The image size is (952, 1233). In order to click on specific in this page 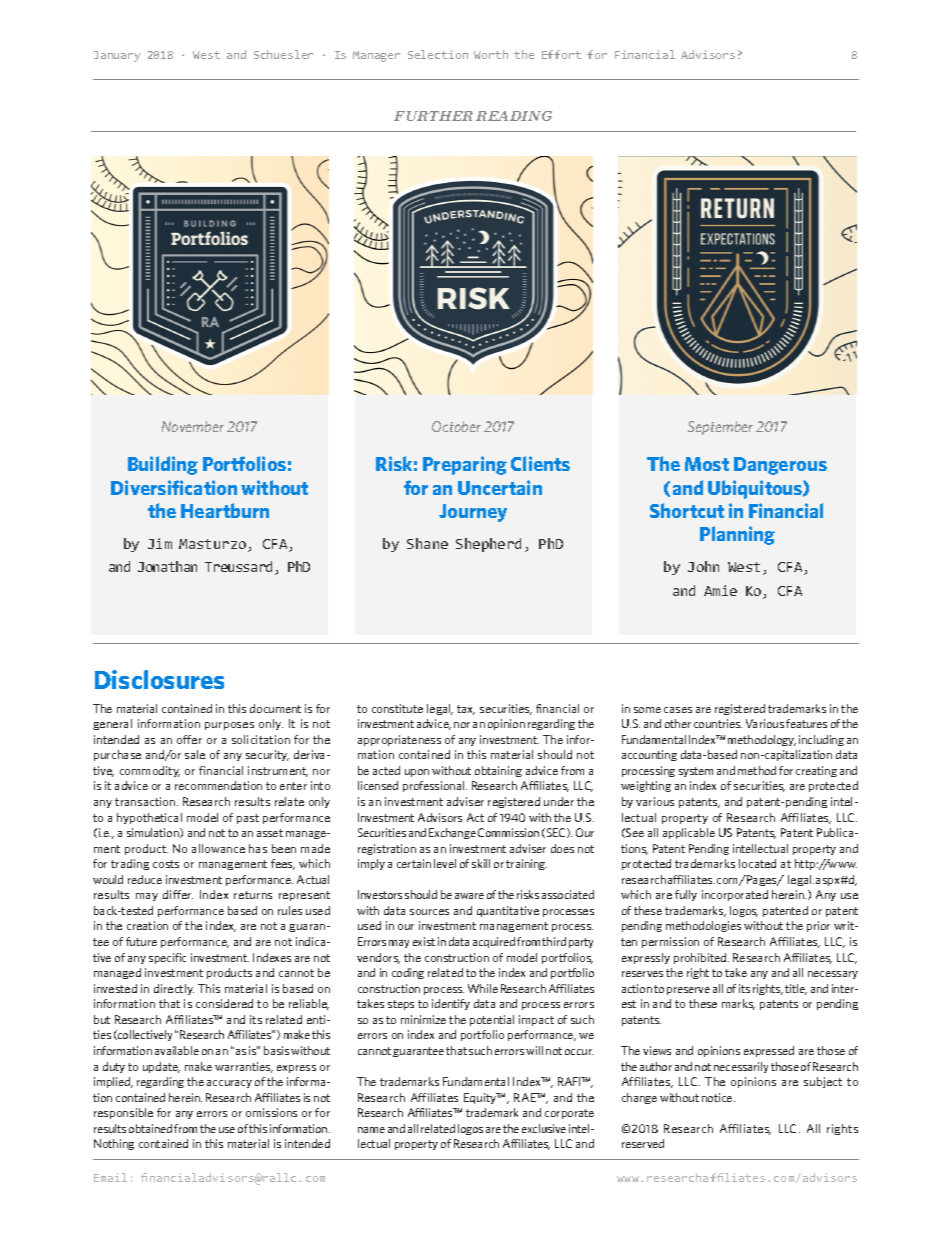, I will do `click(167, 958)`.
